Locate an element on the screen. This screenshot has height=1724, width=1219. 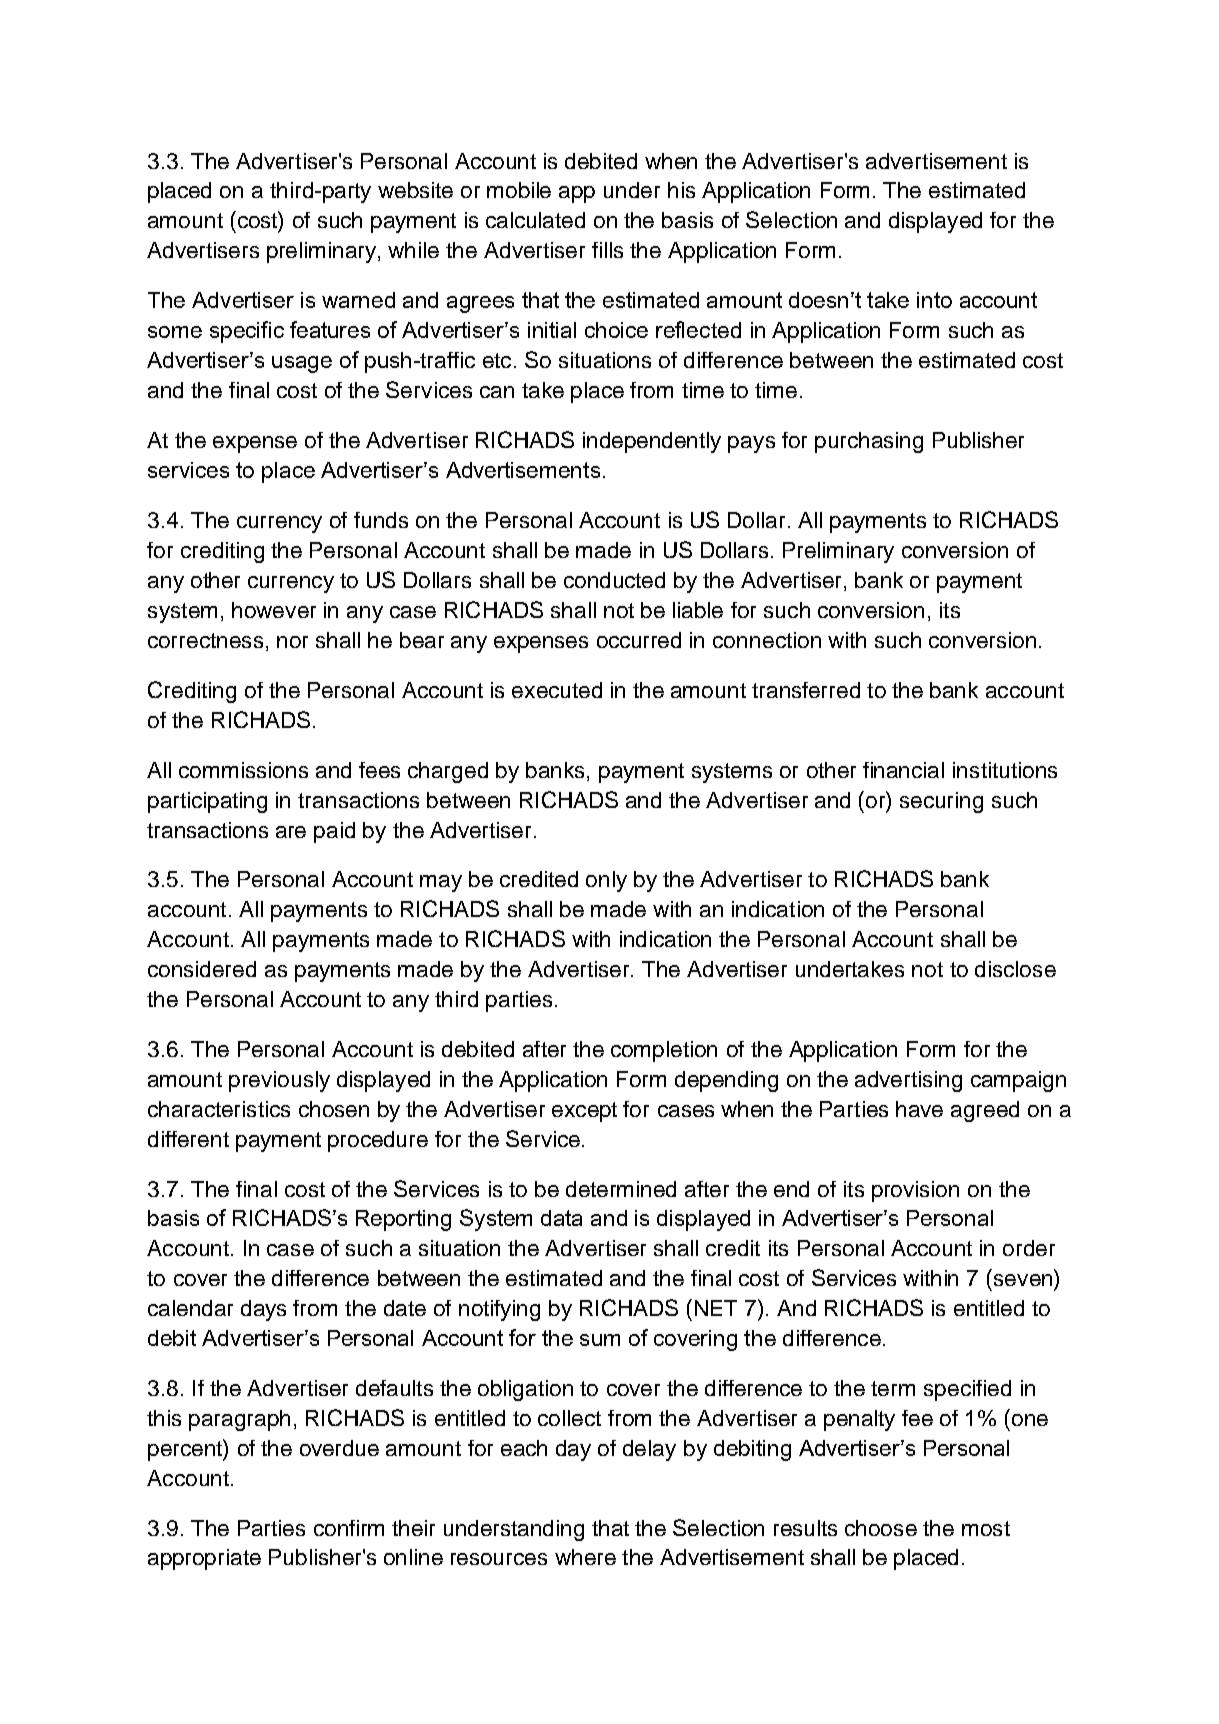
confirm is located at coordinates (349, 1528).
